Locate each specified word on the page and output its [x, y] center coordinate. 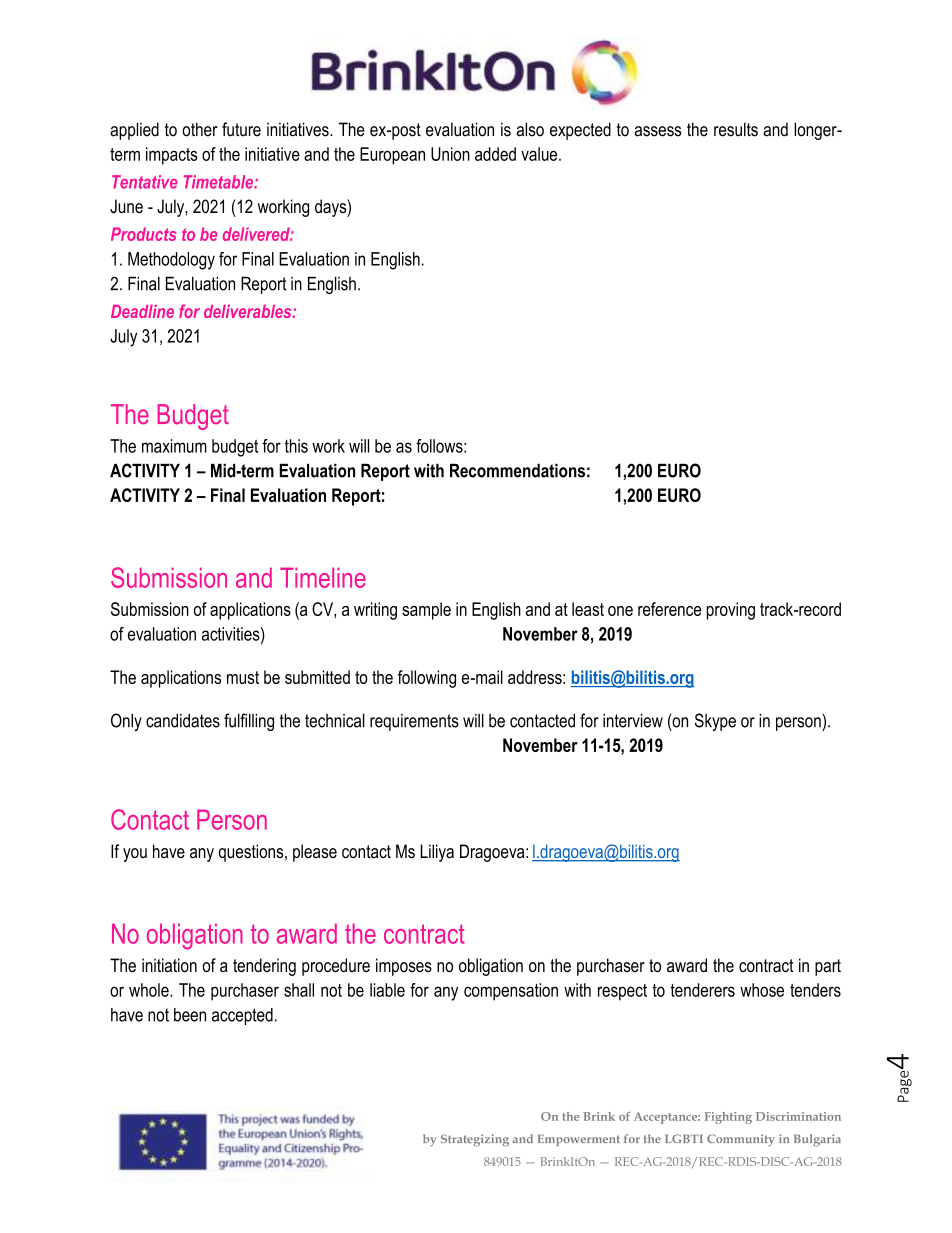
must [243, 677]
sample [426, 611]
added [495, 154]
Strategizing [475, 1140]
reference [669, 609]
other [199, 129]
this [296, 446]
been [190, 1015]
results [736, 129]
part [828, 967]
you [135, 855]
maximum [174, 446]
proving [730, 611]
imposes [404, 967]
